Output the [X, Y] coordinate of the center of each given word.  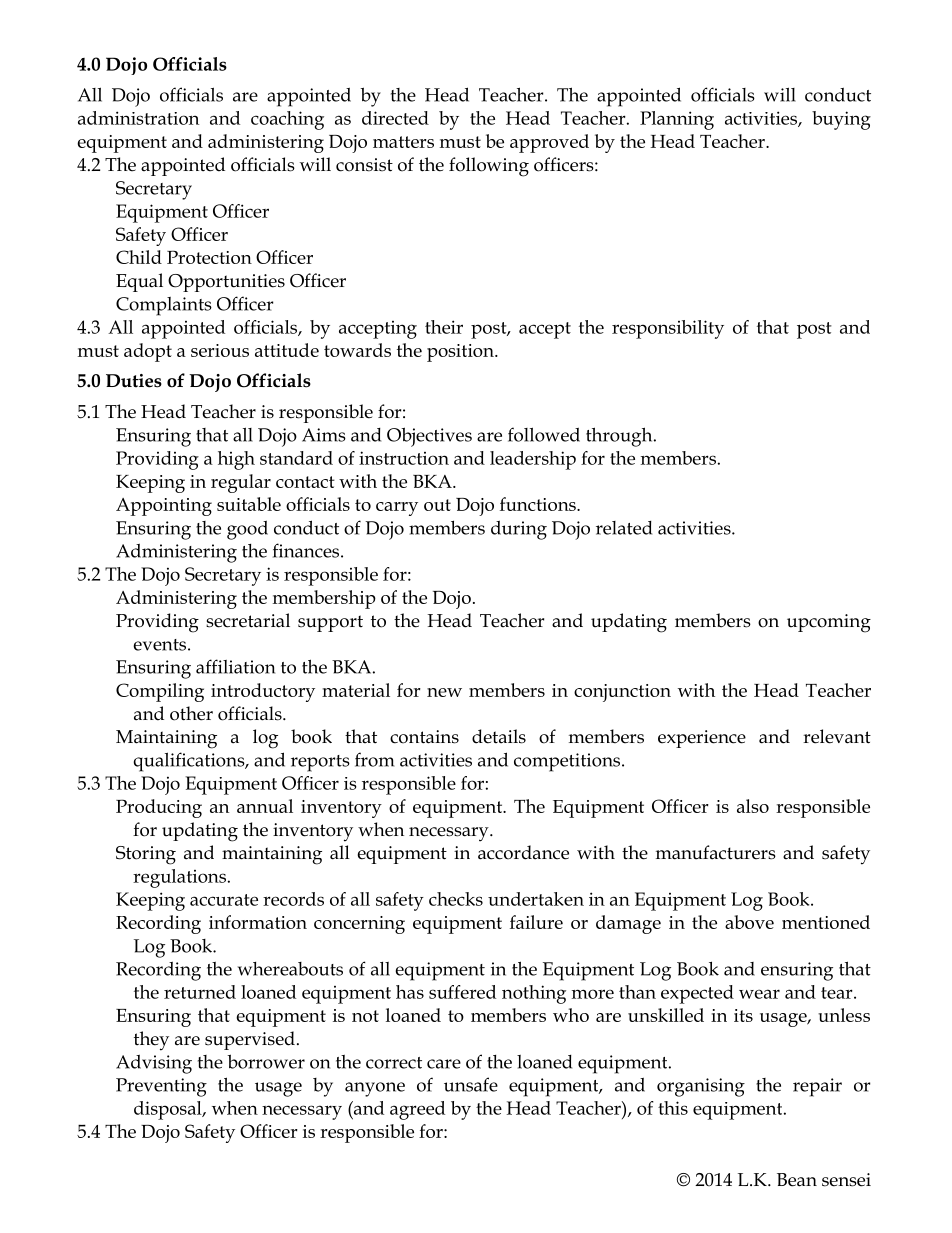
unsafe [471, 1084]
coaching [287, 120]
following [489, 167]
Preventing [161, 1087]
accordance [523, 852]
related [624, 528]
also [753, 806]
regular [241, 483]
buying [841, 120]
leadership [533, 460]
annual [265, 806]
